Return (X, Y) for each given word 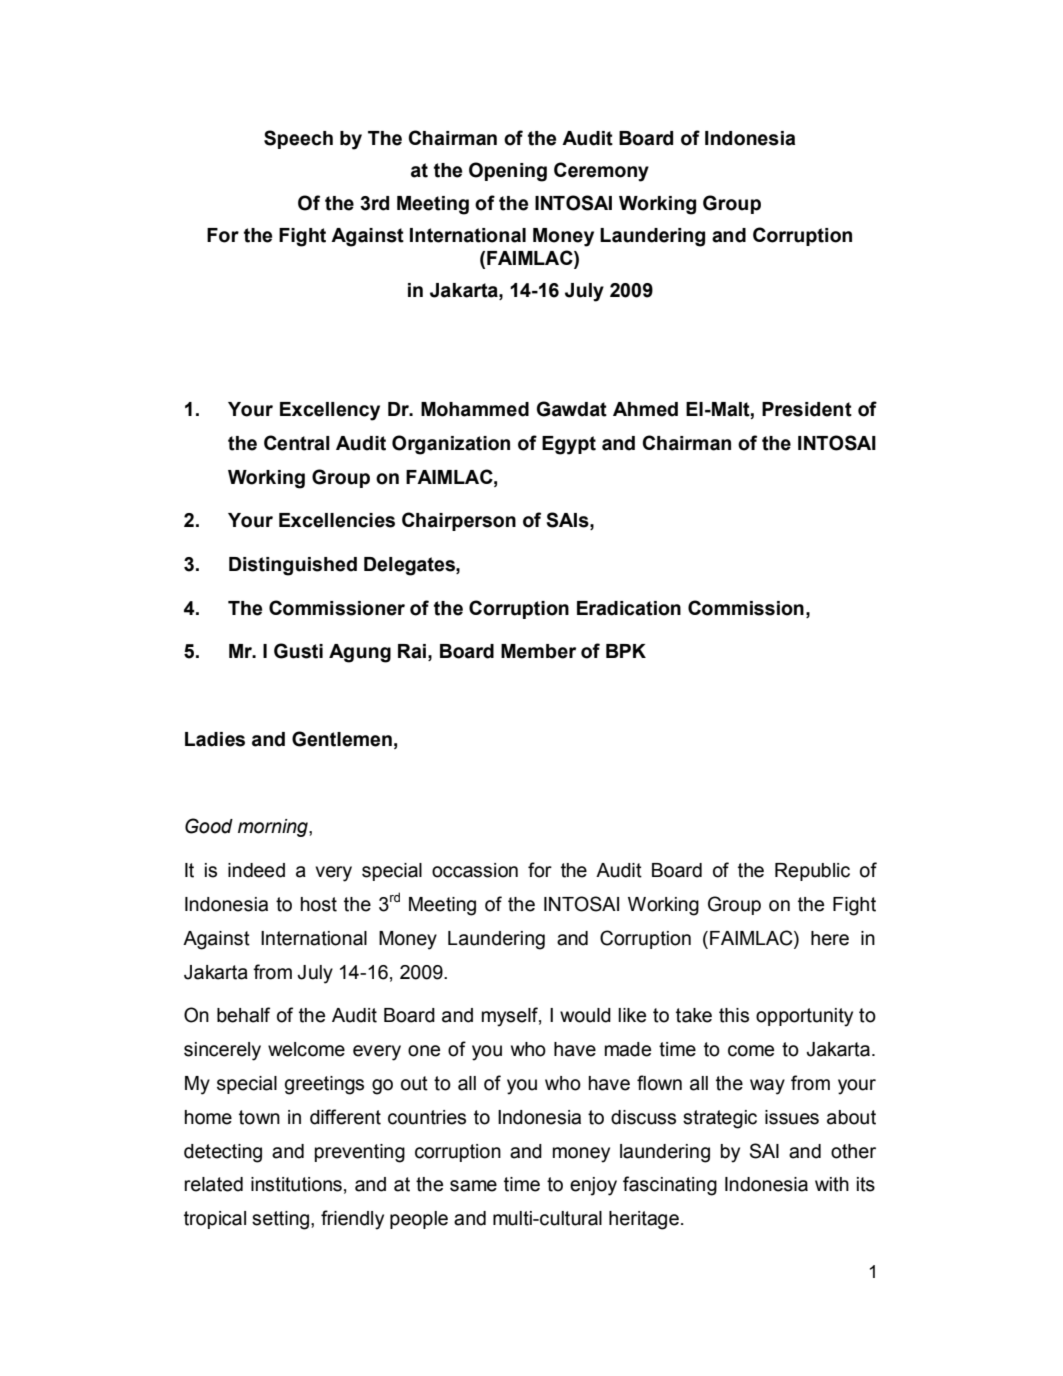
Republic (812, 872)
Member (538, 651)
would (585, 1015)
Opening (508, 172)
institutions (296, 1184)
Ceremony (601, 172)
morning (274, 828)
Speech (298, 139)
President (807, 409)
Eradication (629, 608)
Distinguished (293, 566)
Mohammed (475, 409)
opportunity (804, 1017)
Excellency (330, 411)
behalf (243, 1015)
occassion (475, 870)
